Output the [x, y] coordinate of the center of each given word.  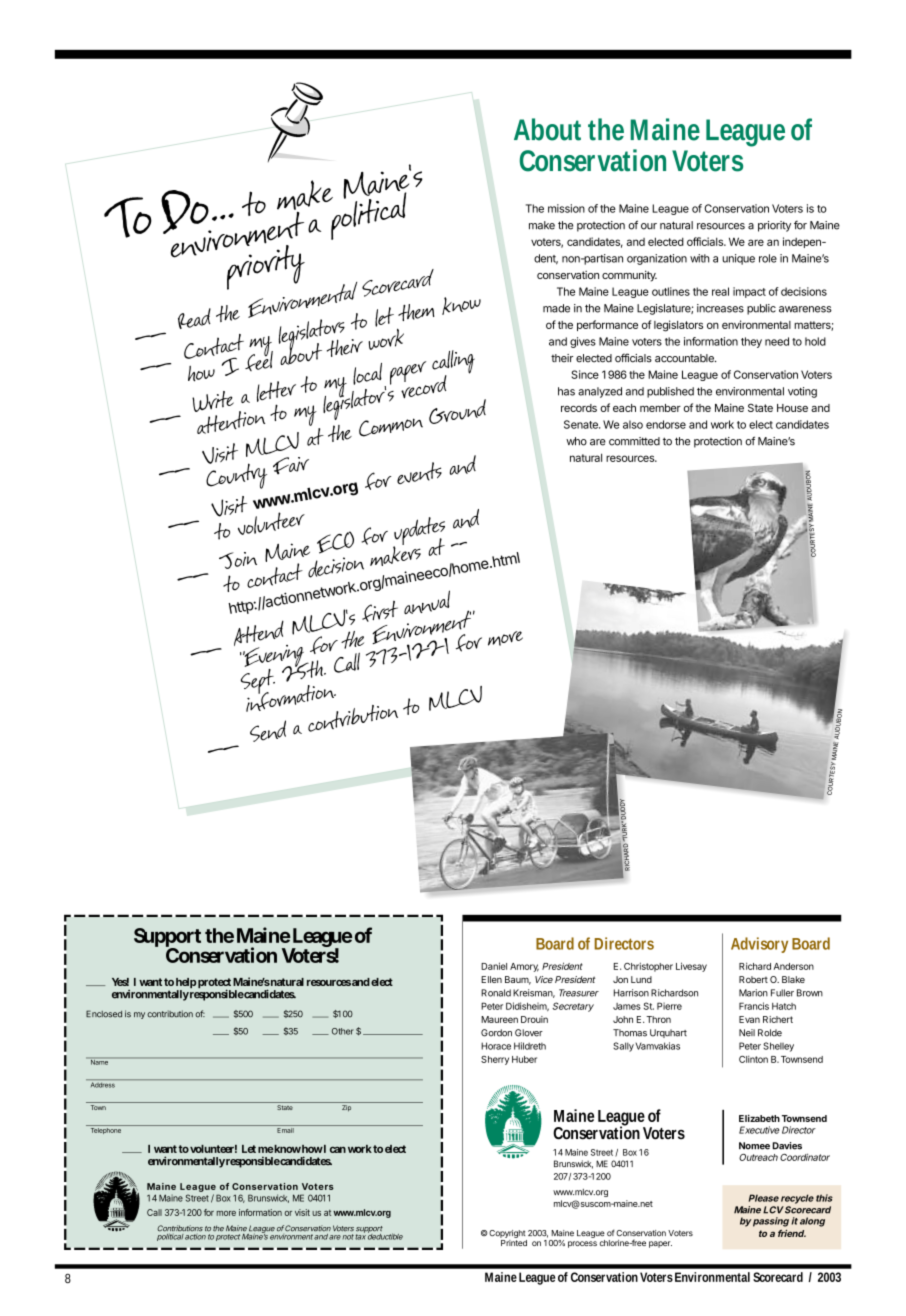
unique [738, 259]
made [556, 308]
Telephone [106, 1131]
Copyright [506, 1234]
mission [566, 208]
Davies [787, 1146]
